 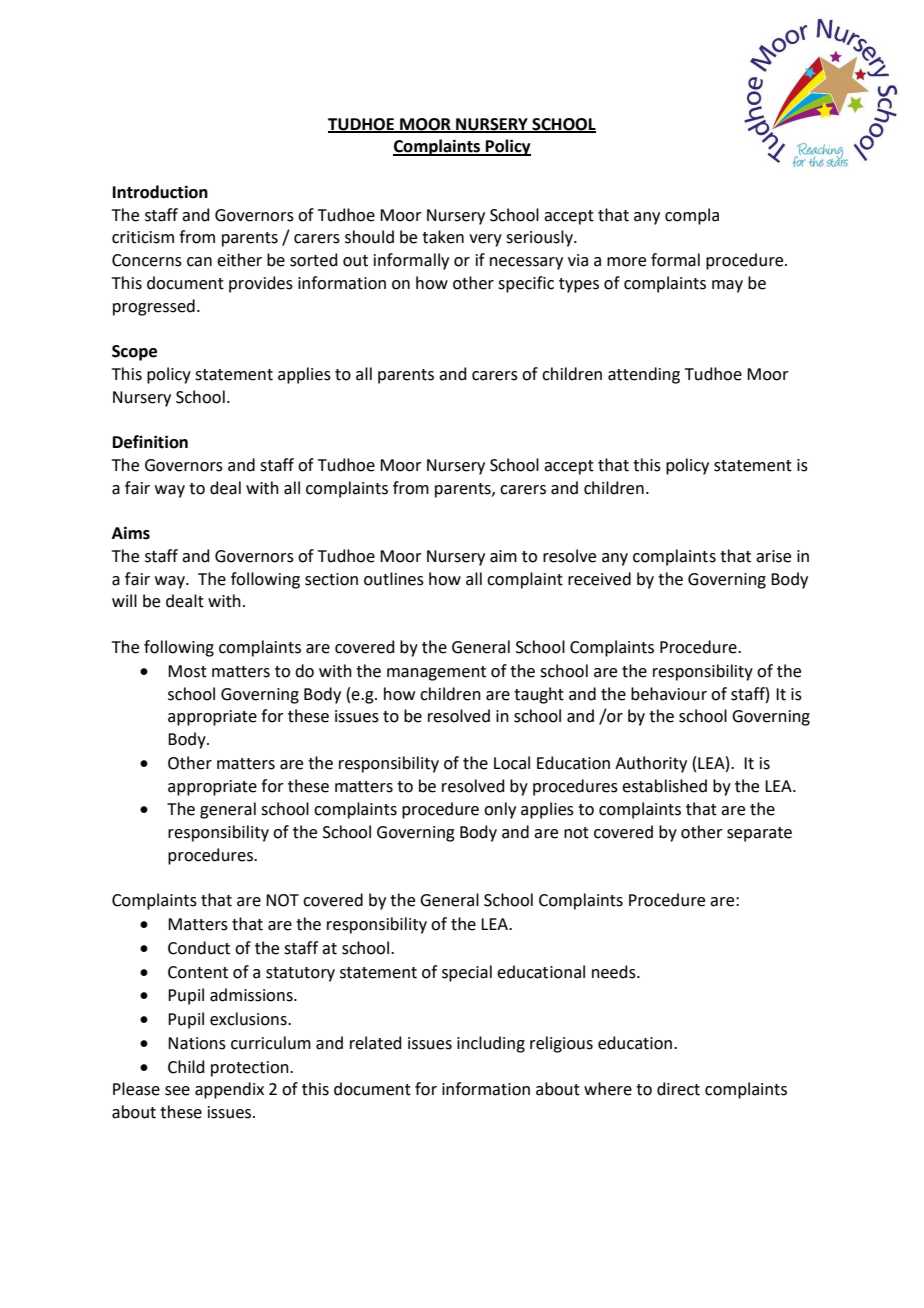 What do you see at coordinates (626, 262) in the screenshot?
I see `more` at bounding box center [626, 262].
